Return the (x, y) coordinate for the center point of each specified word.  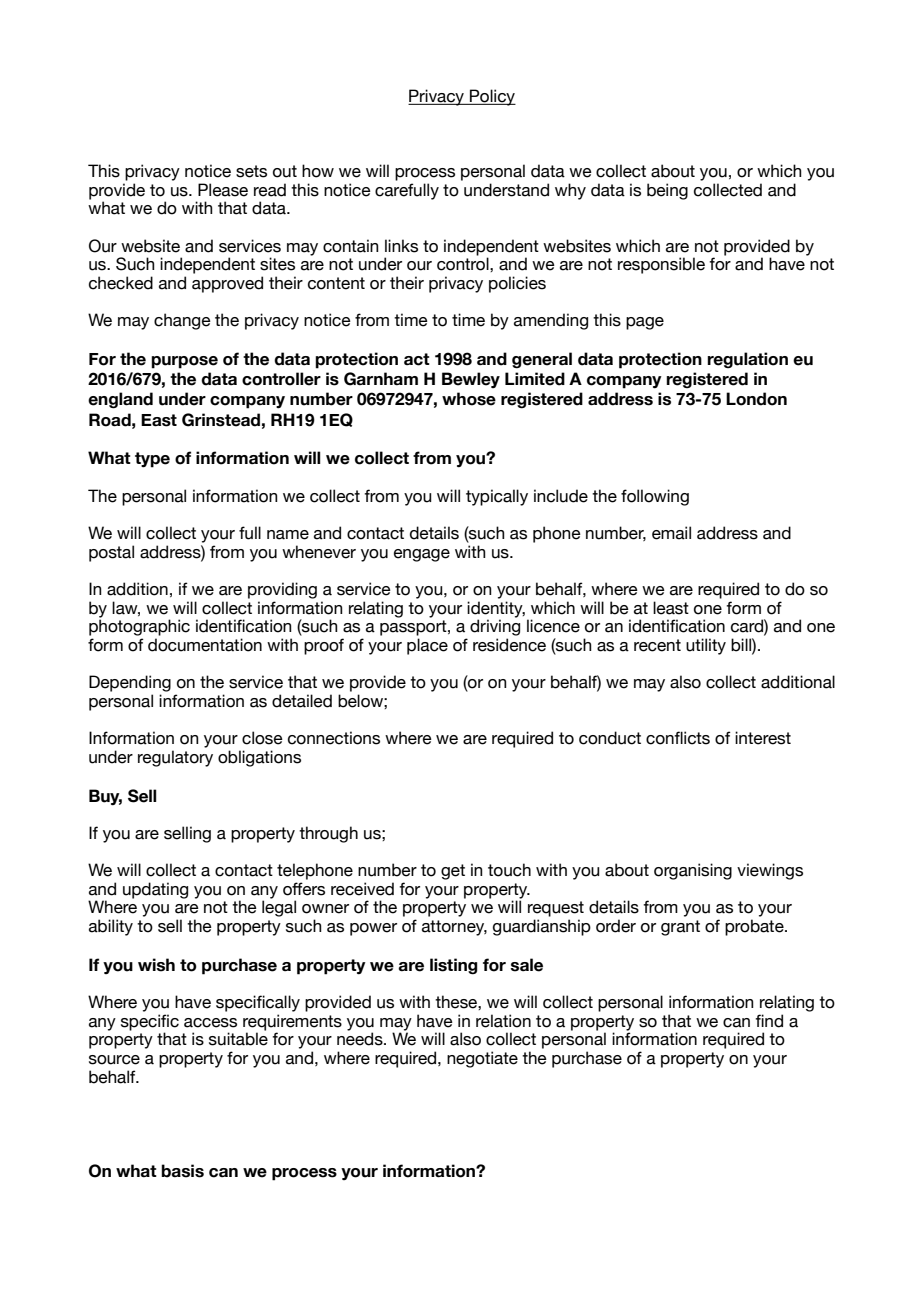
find (769, 1021)
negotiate (482, 1059)
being (667, 191)
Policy (492, 97)
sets (251, 171)
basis (182, 1171)
